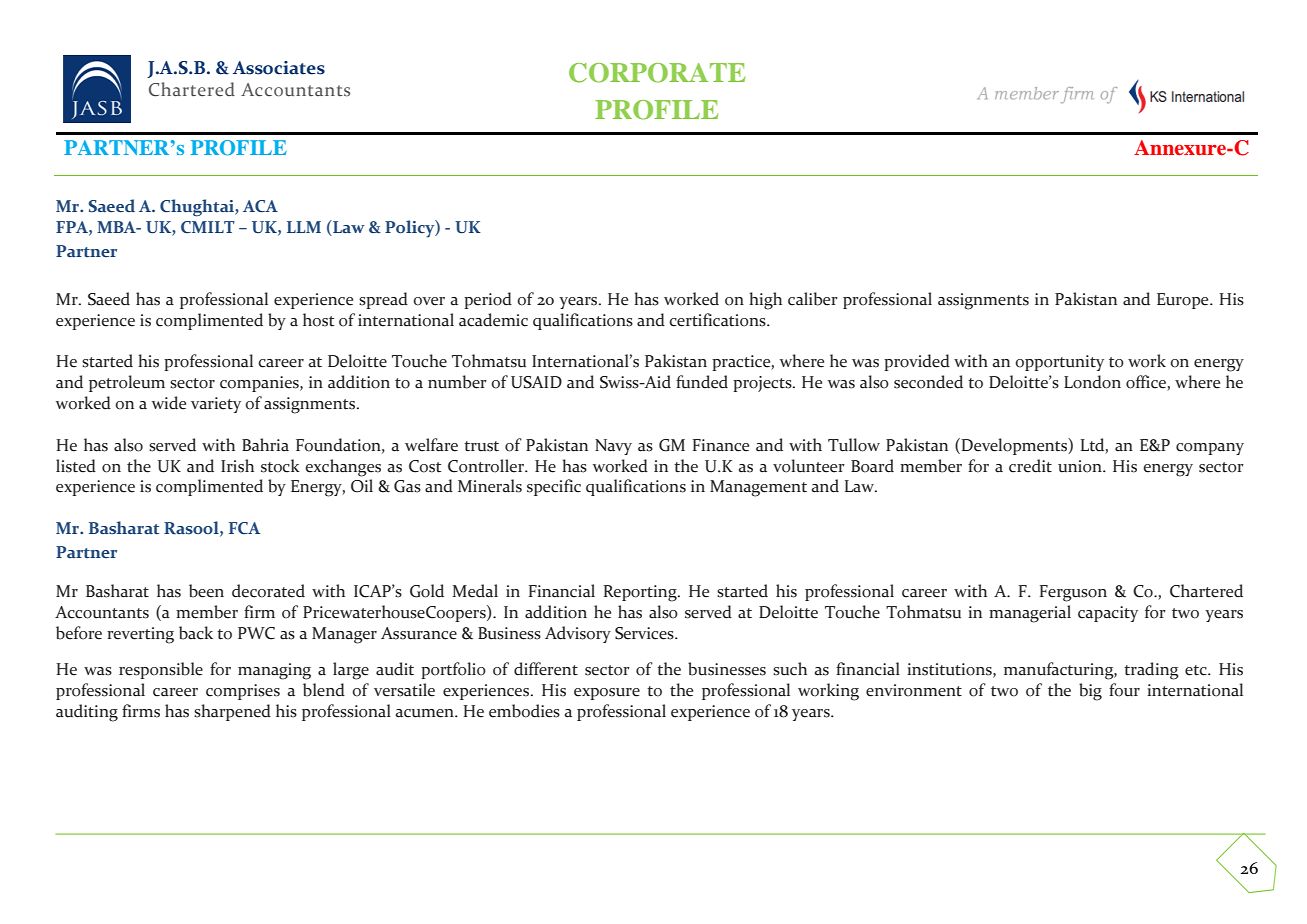 Image resolution: width=1307 pixels, height=924 pixels. What do you see at coordinates (1059, 363) in the screenshot?
I see `opportunity` at bounding box center [1059, 363].
